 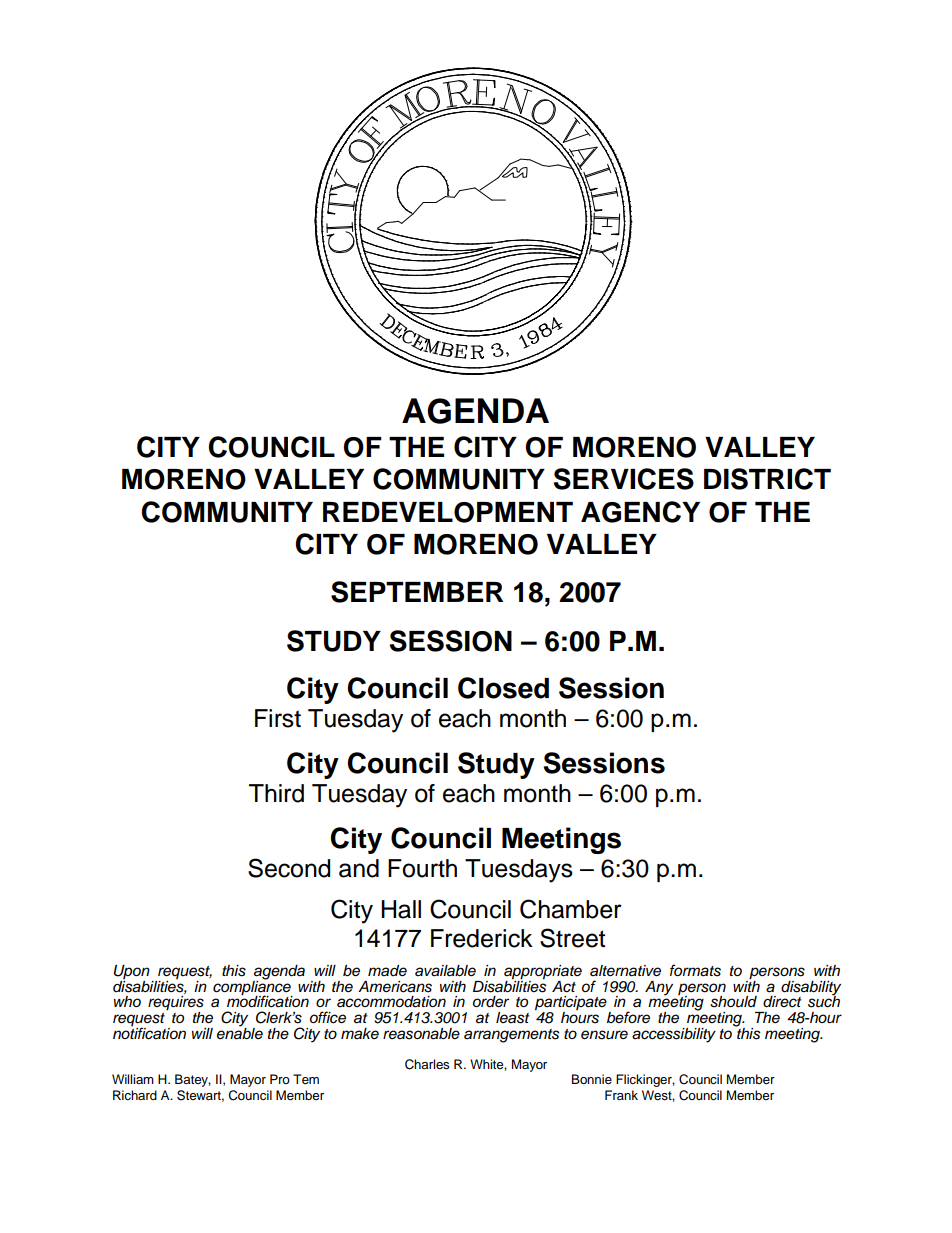 What do you see at coordinates (767, 479) in the screenshot?
I see `DISTRICT` at bounding box center [767, 479].
